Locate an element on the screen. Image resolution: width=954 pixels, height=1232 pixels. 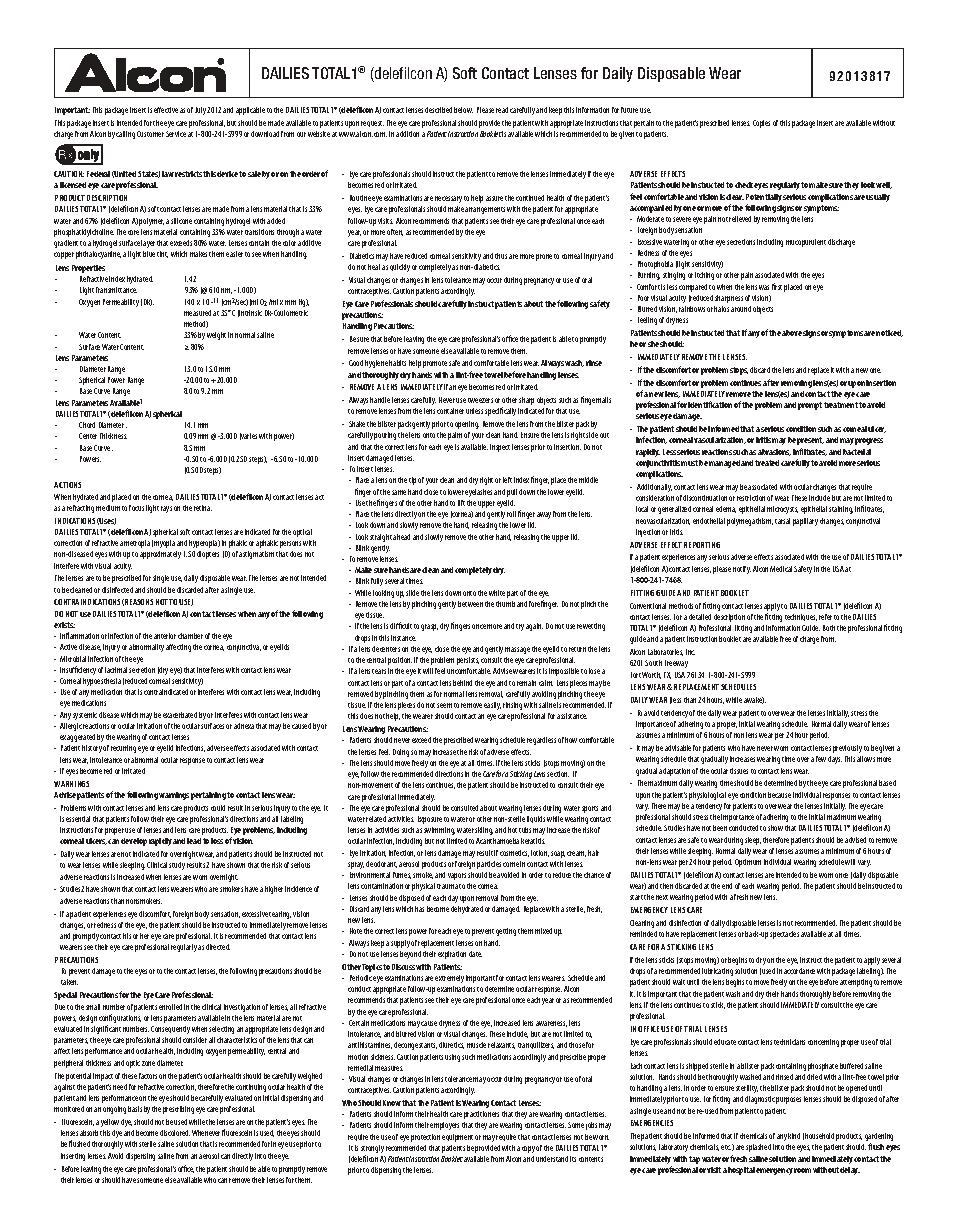
rays is located at coordinates (166, 509).
